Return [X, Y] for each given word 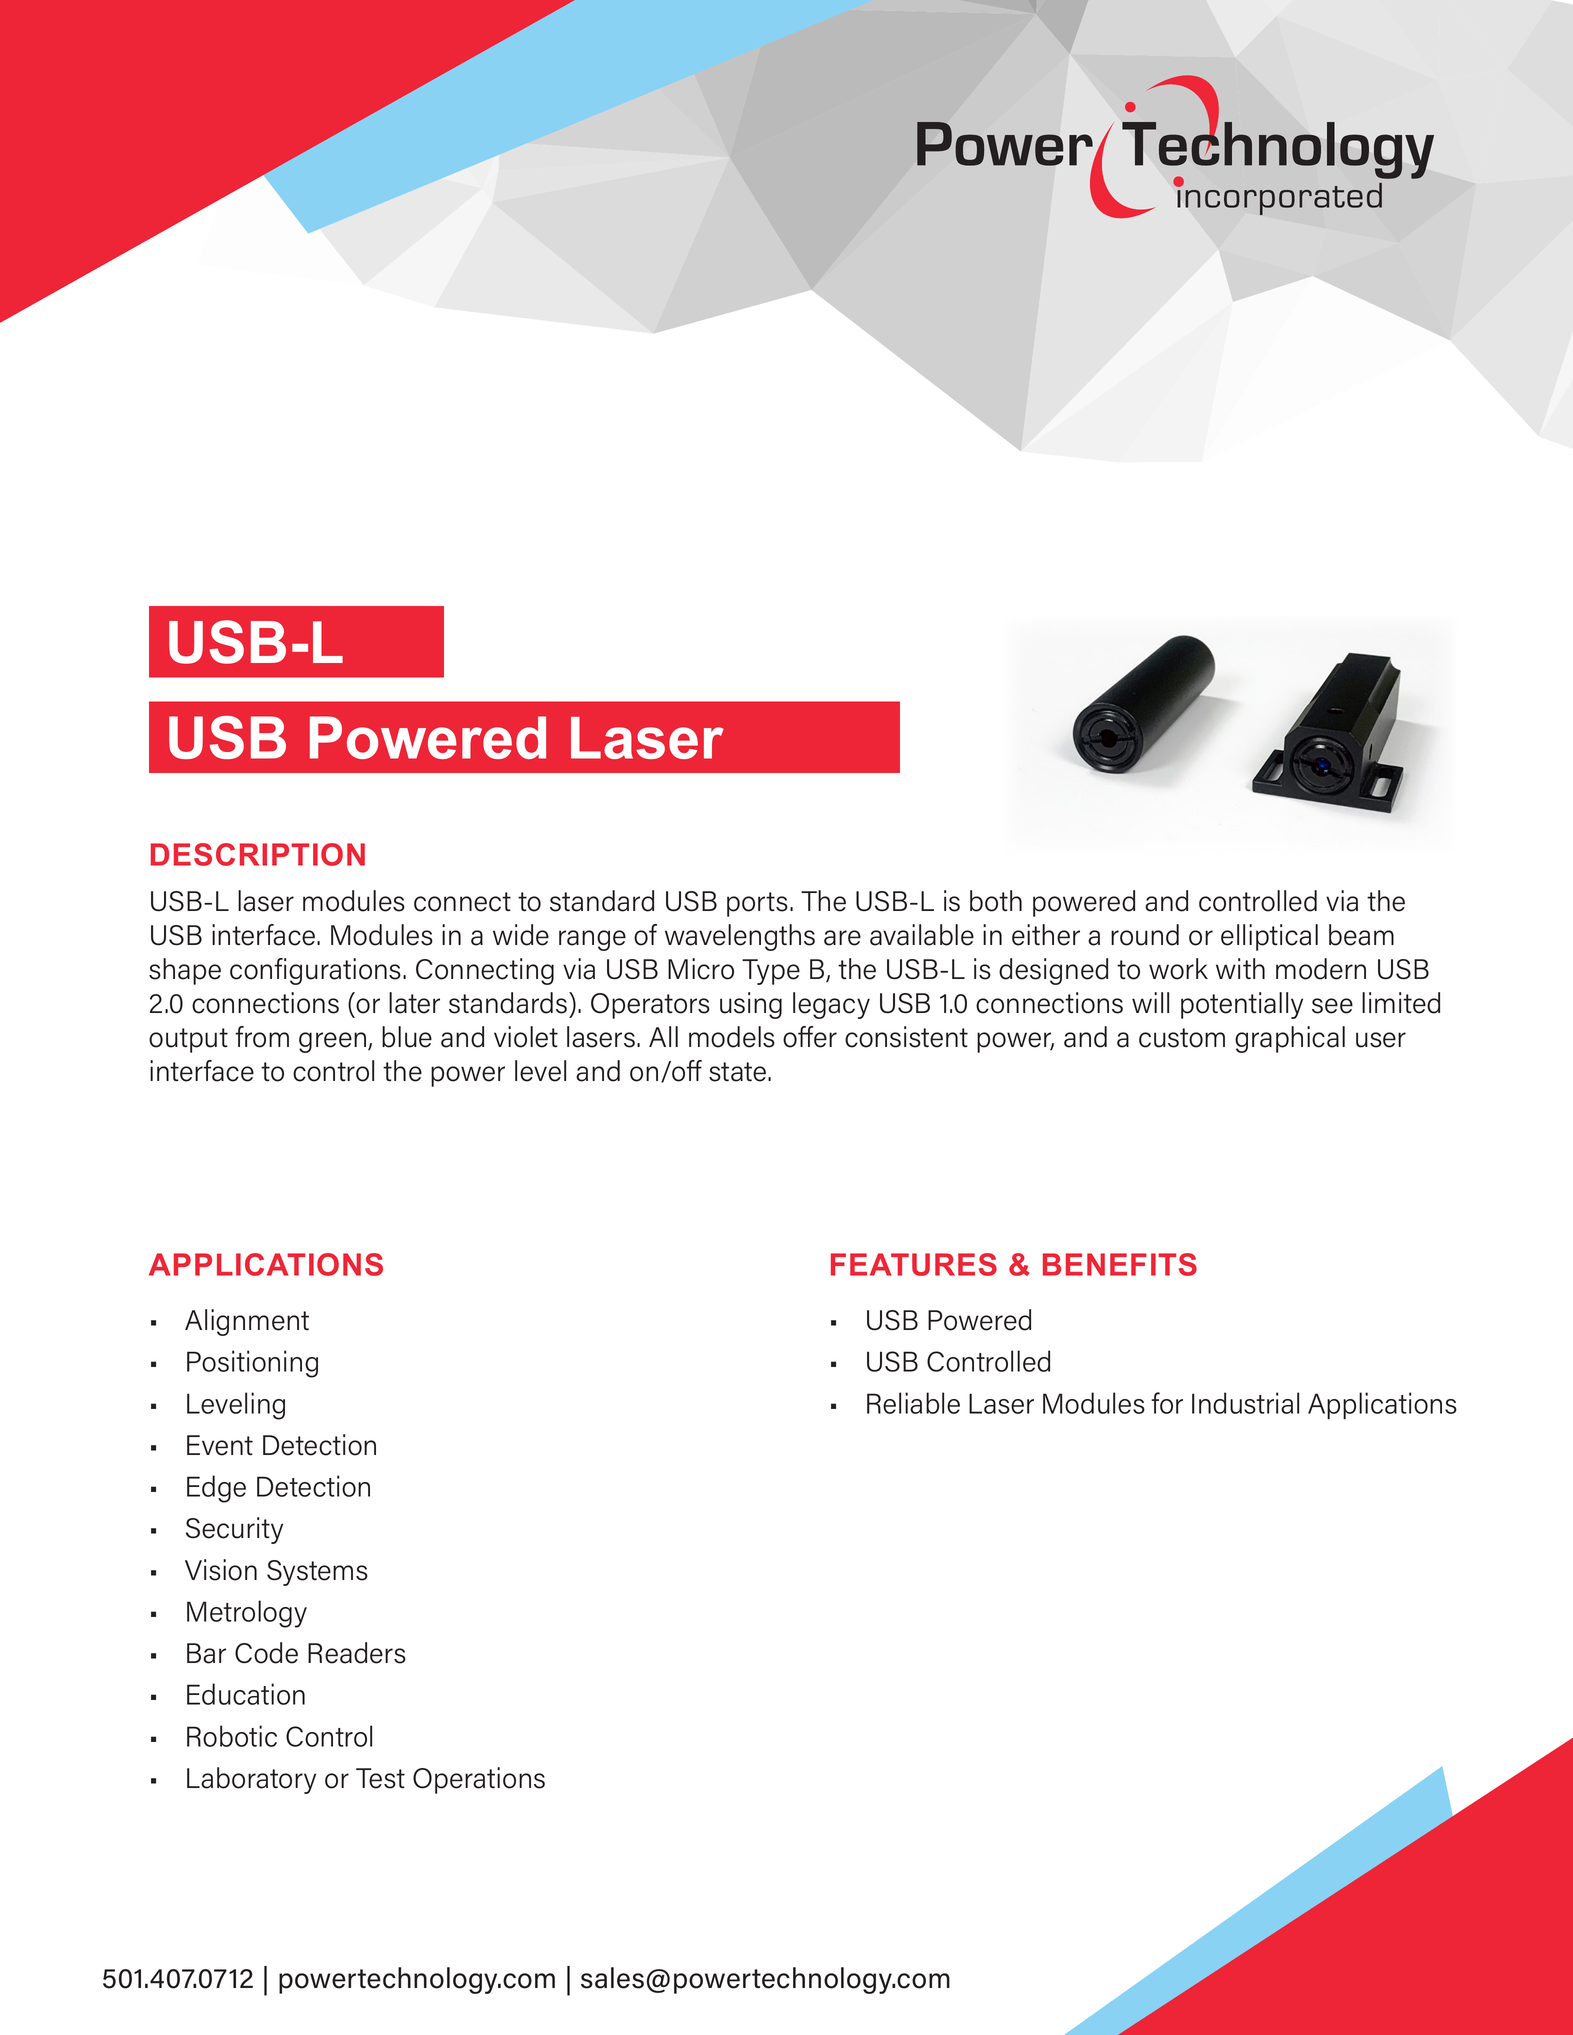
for [1167, 1403]
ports [757, 904]
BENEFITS [1120, 1264]
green [334, 1042]
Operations [479, 1780]
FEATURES [914, 1264]
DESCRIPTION [258, 854]
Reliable [913, 1403]
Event [220, 1445]
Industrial [1245, 1403]
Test [380, 1778]
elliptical [1269, 937]
